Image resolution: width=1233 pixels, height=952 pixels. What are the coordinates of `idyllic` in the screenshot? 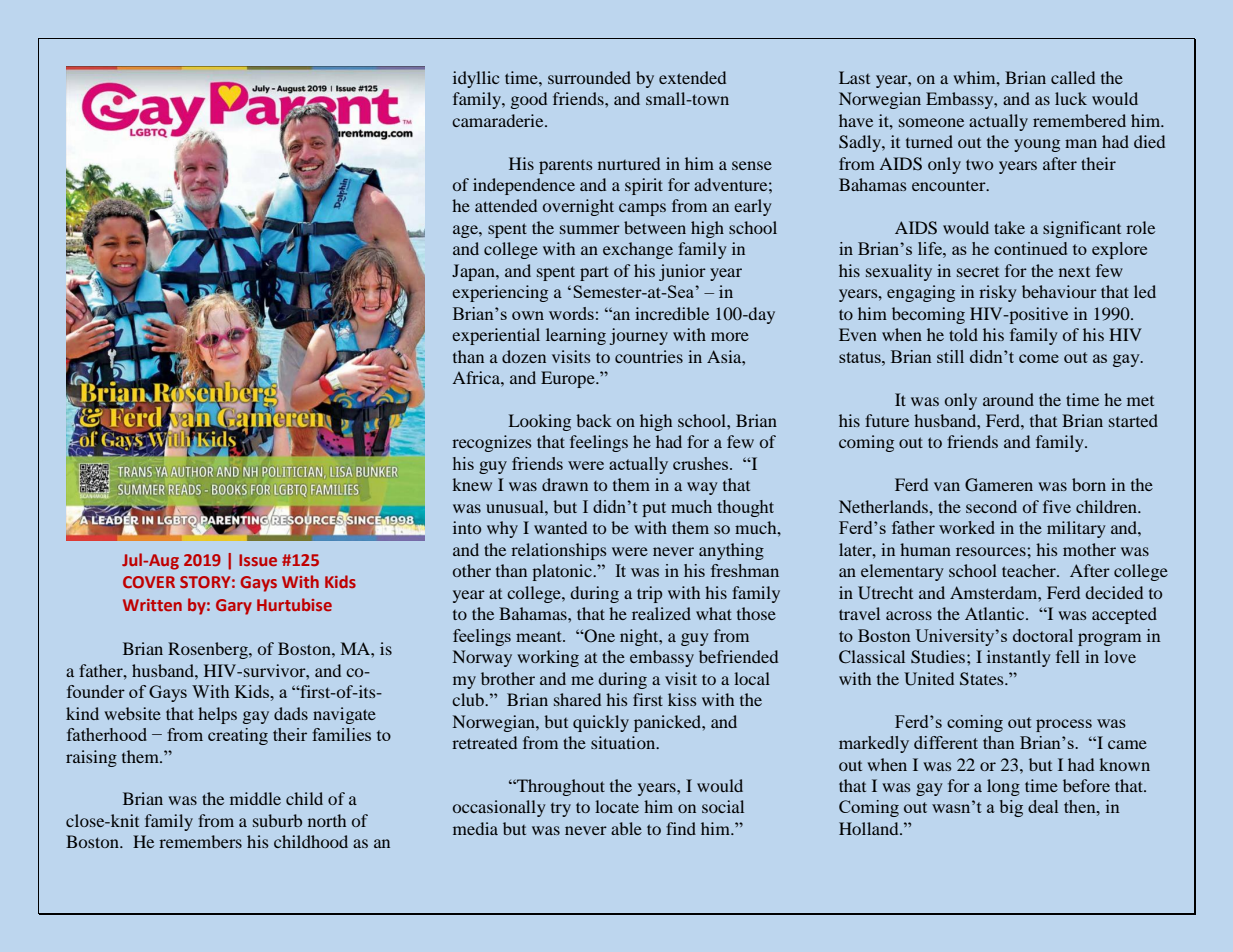 It's located at (476, 79).
